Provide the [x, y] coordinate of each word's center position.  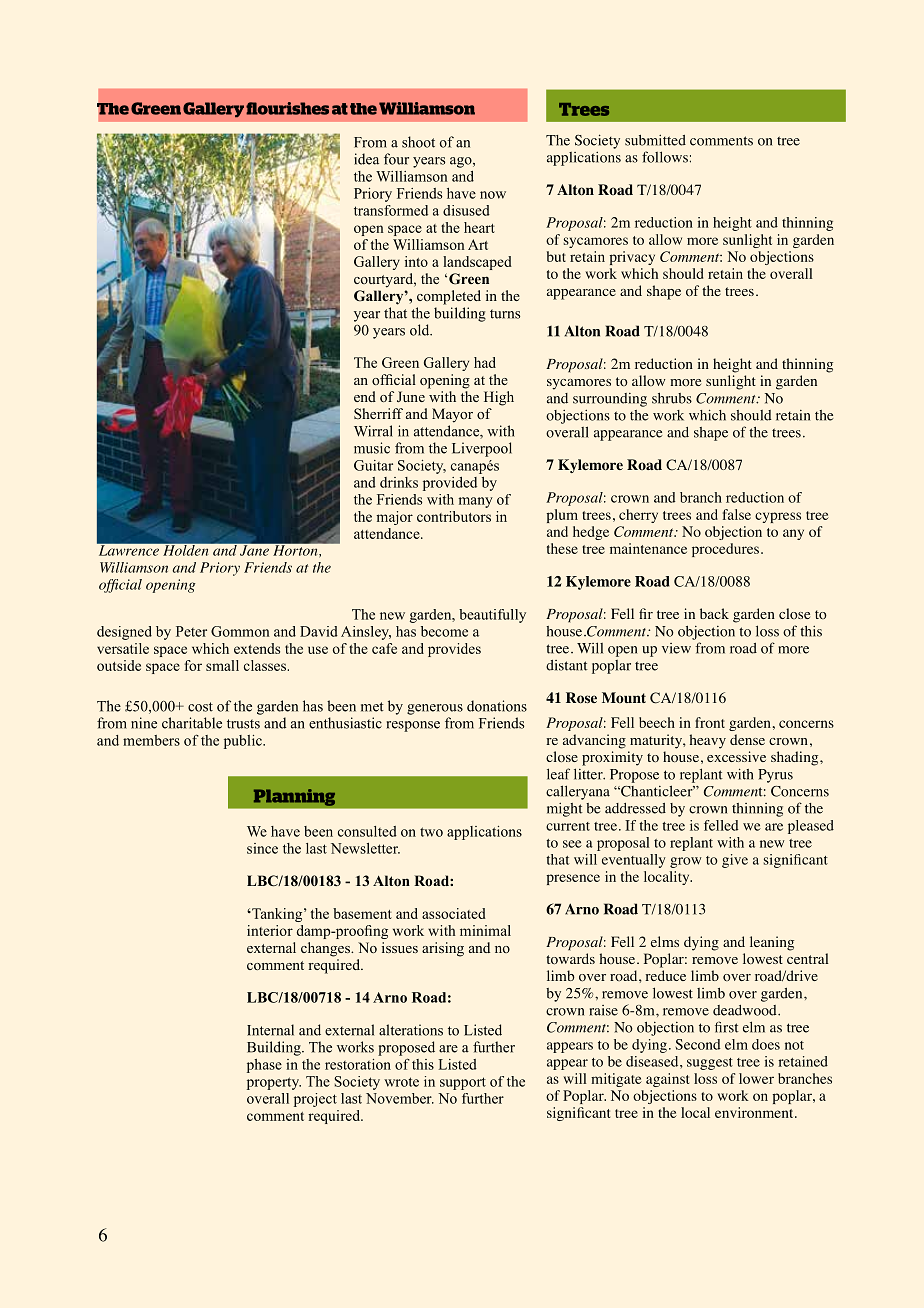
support [463, 1083]
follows [665, 157]
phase [264, 1066]
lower [756, 1078]
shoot [418, 142]
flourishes [287, 108]
